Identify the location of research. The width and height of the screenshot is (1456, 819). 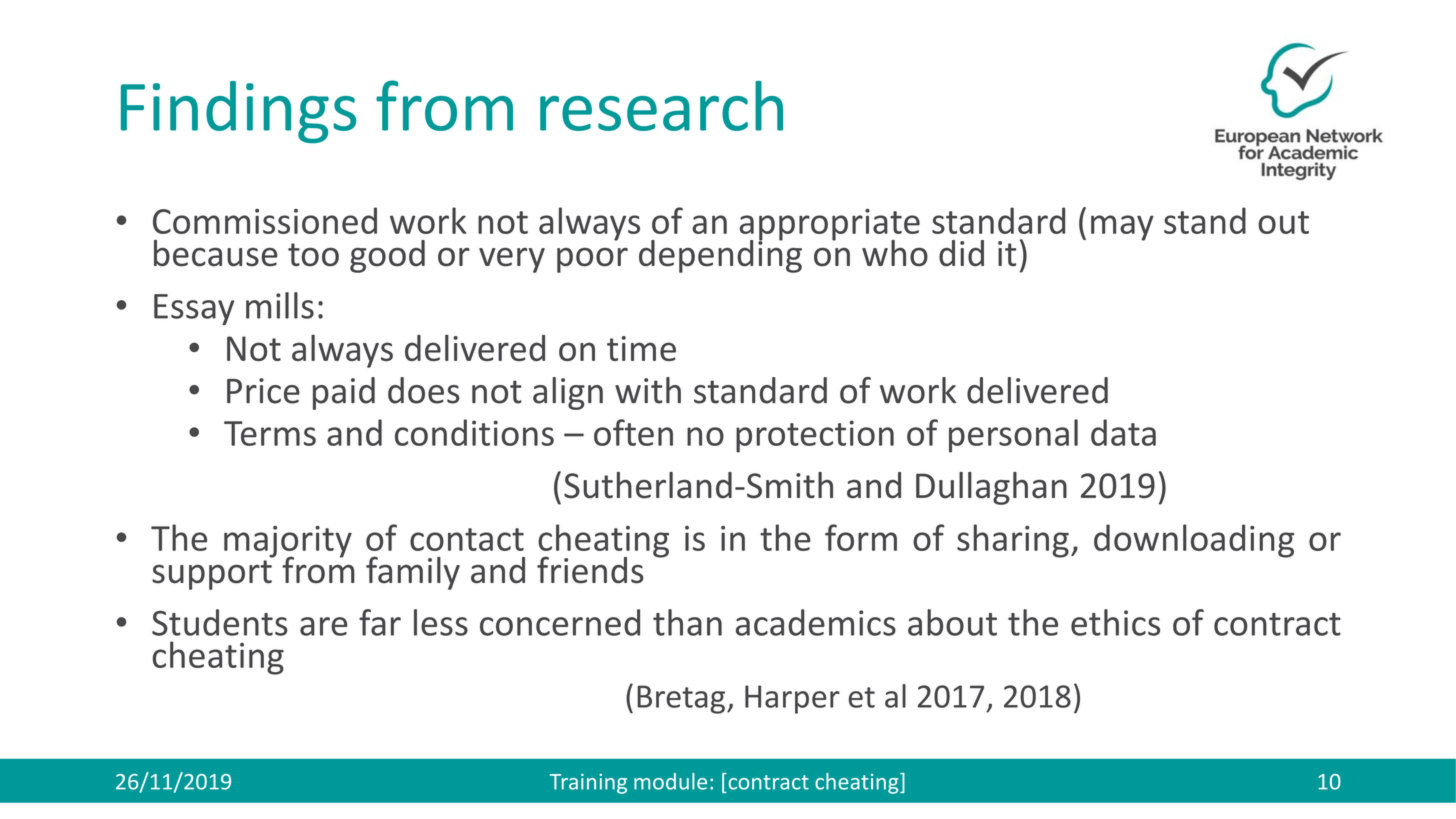
(661, 106).
